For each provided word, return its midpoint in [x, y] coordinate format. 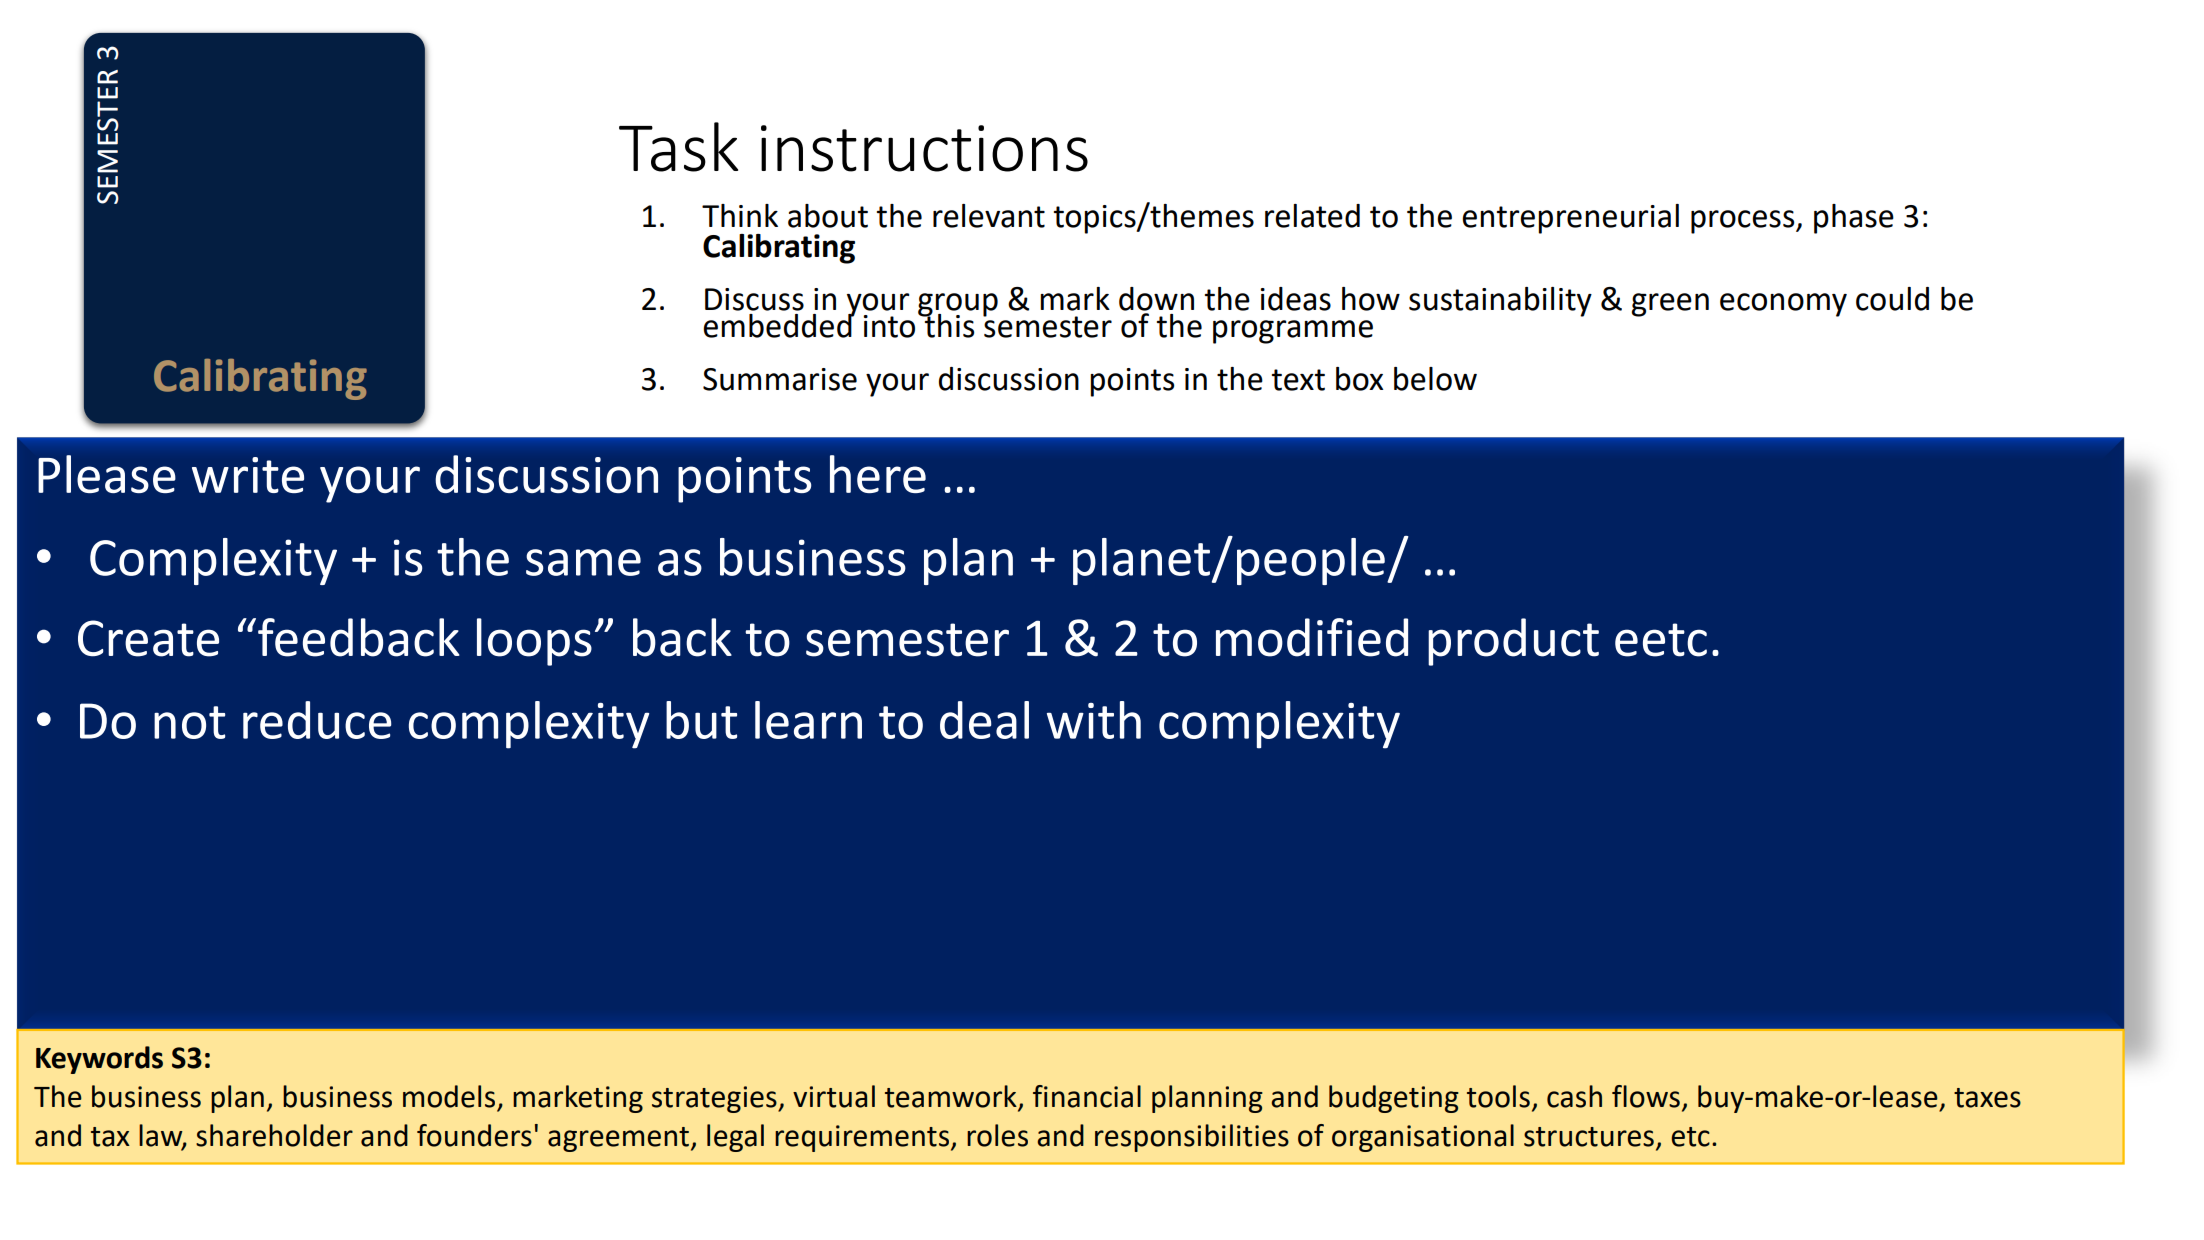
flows [1646, 1096]
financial [1087, 1096]
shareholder [274, 1135]
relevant [989, 216]
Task [678, 147]
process [1744, 222]
